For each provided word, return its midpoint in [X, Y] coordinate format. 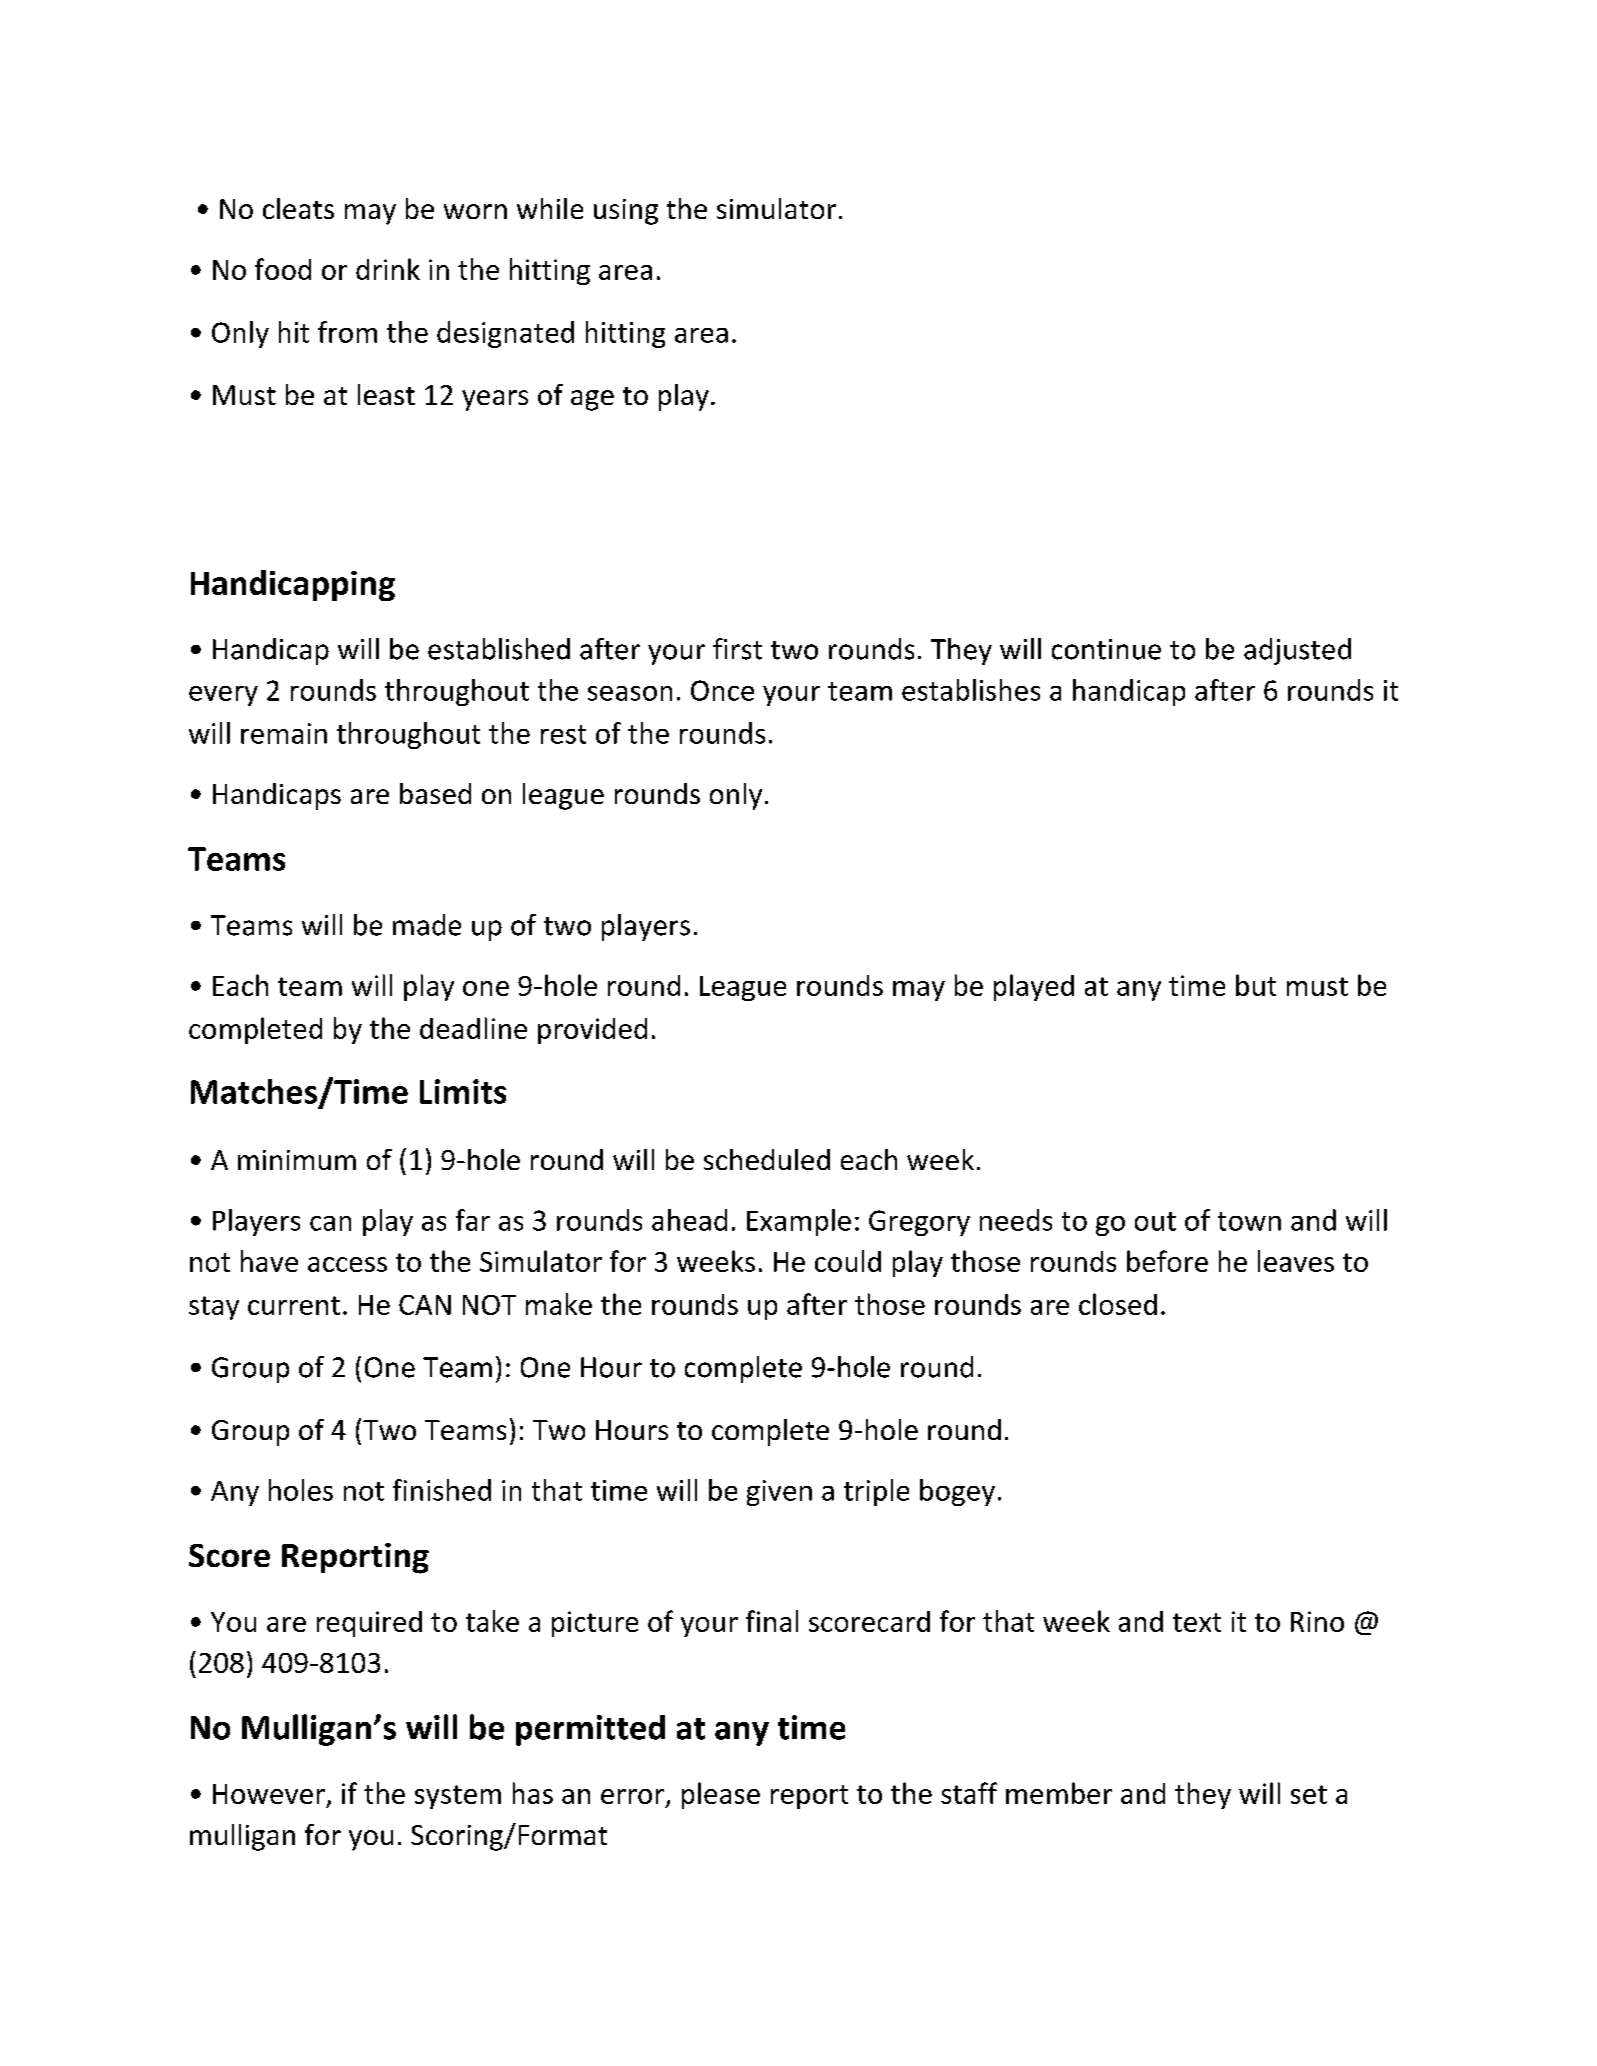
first [737, 649]
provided [592, 1031]
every [223, 696]
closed [1118, 1304]
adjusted [1297, 651]
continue [1106, 649]
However [269, 1794]
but [1256, 985]
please [721, 1795]
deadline [473, 1028]
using [626, 212]
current [294, 1305]
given [779, 1493]
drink [388, 269]
